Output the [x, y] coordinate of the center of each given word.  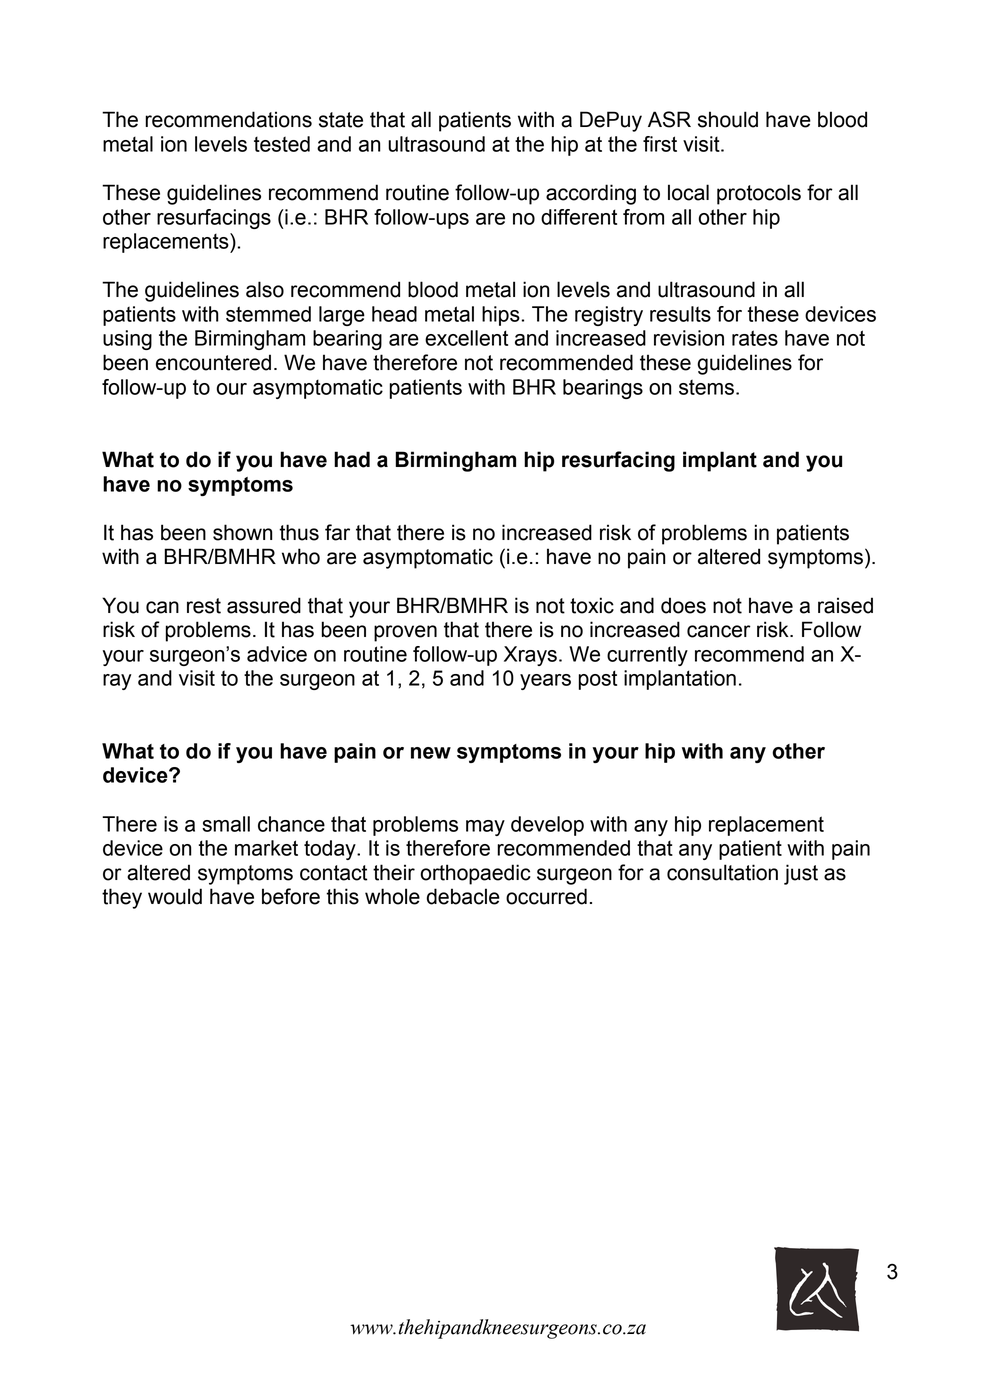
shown [242, 532]
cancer [719, 631]
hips [501, 316]
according [591, 194]
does [683, 605]
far [337, 532]
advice [277, 654]
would [175, 896]
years [545, 682]
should [728, 119]
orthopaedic [476, 874]
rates [755, 338]
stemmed [268, 314]
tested [282, 144]
